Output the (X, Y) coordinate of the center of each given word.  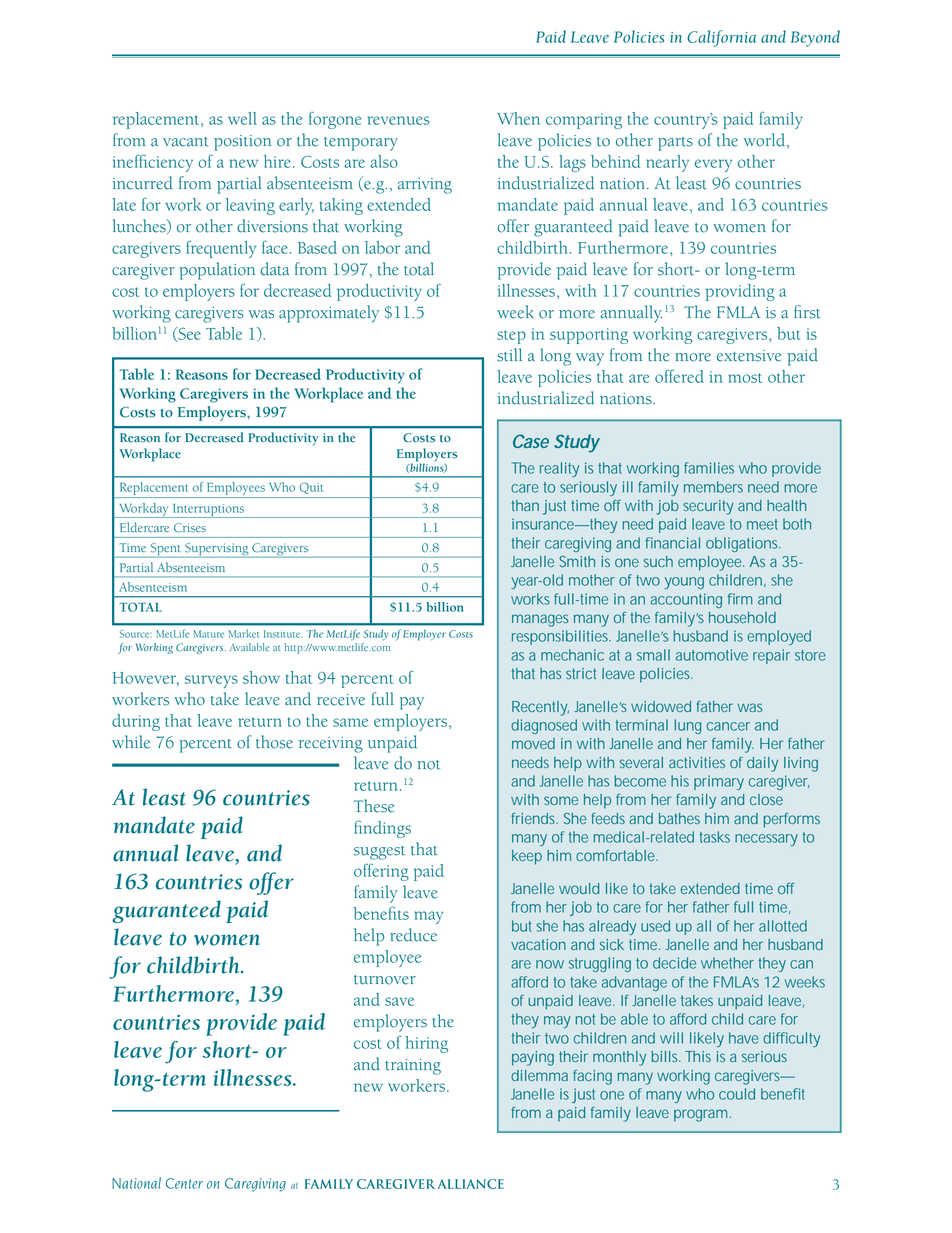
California (721, 38)
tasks (714, 837)
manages (540, 620)
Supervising (217, 550)
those (274, 742)
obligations (743, 544)
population (217, 271)
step (511, 337)
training (413, 1067)
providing (740, 292)
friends (534, 818)
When (518, 118)
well (242, 118)
